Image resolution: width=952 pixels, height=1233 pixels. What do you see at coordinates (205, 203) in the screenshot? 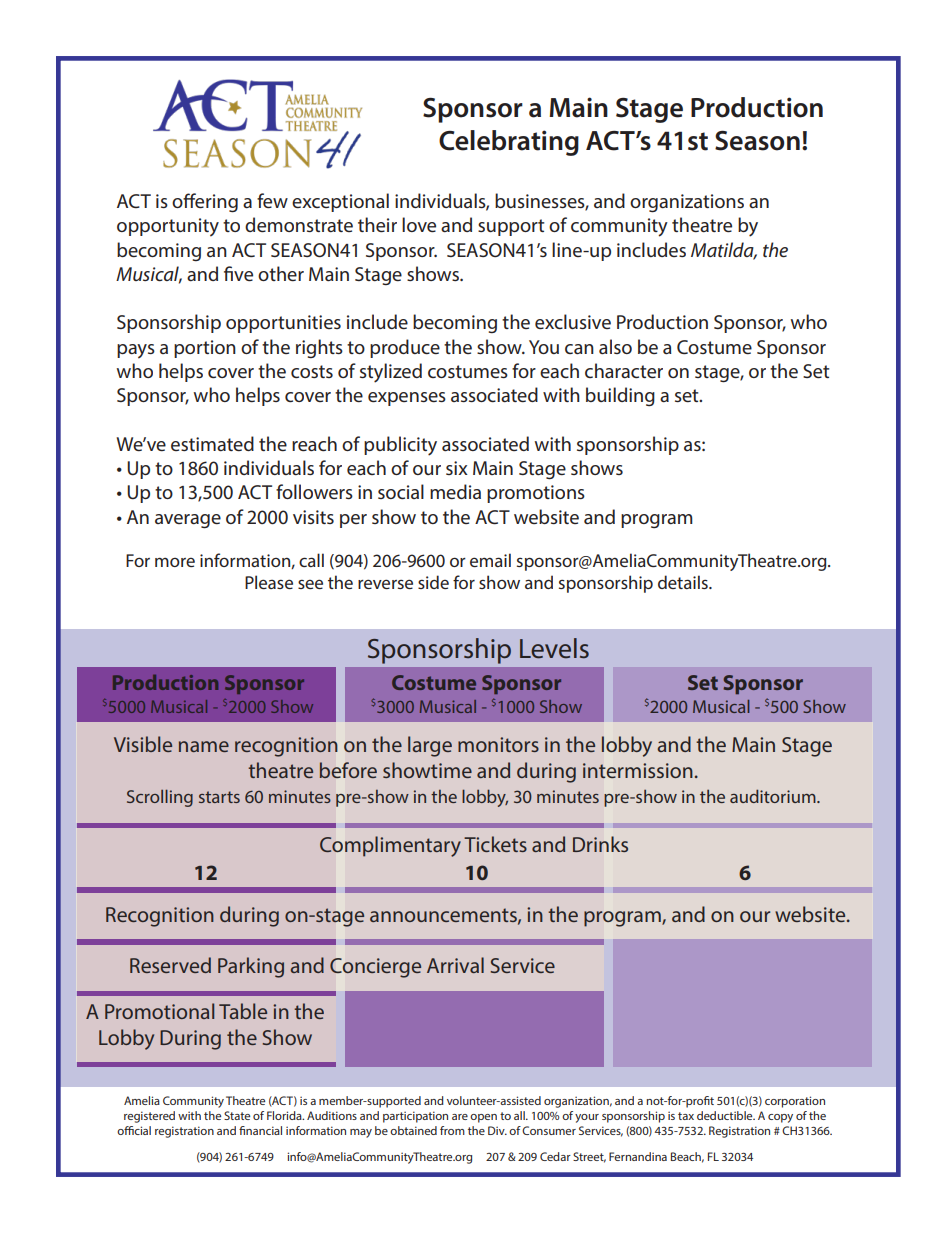
I see `offering` at bounding box center [205, 203].
